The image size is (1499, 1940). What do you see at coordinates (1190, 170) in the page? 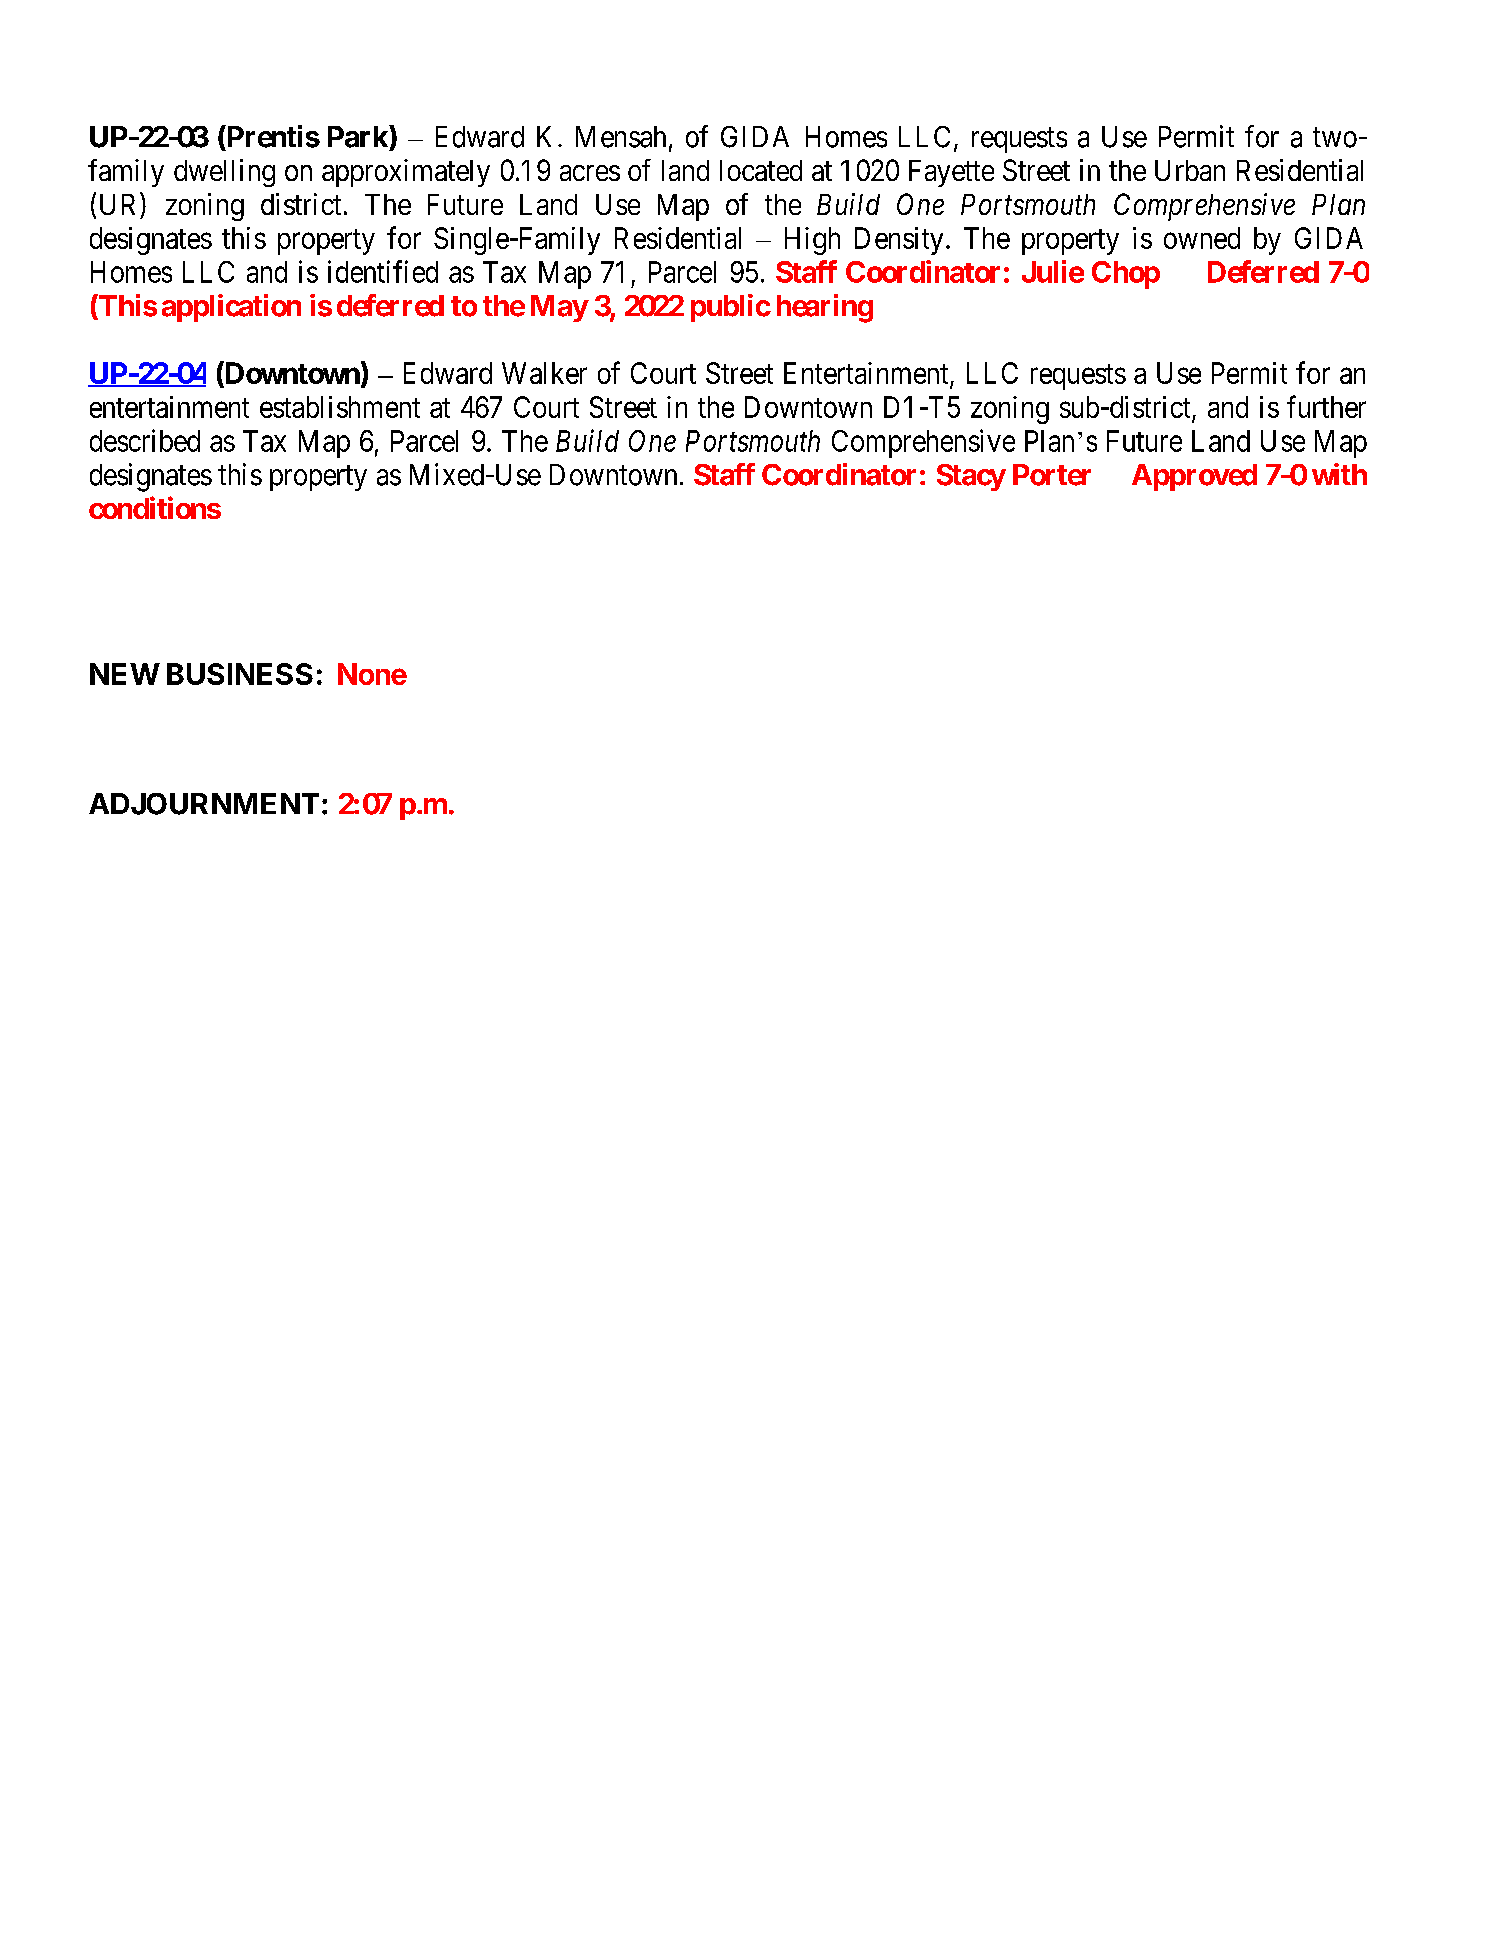
I see `Urban` at bounding box center [1190, 170].
